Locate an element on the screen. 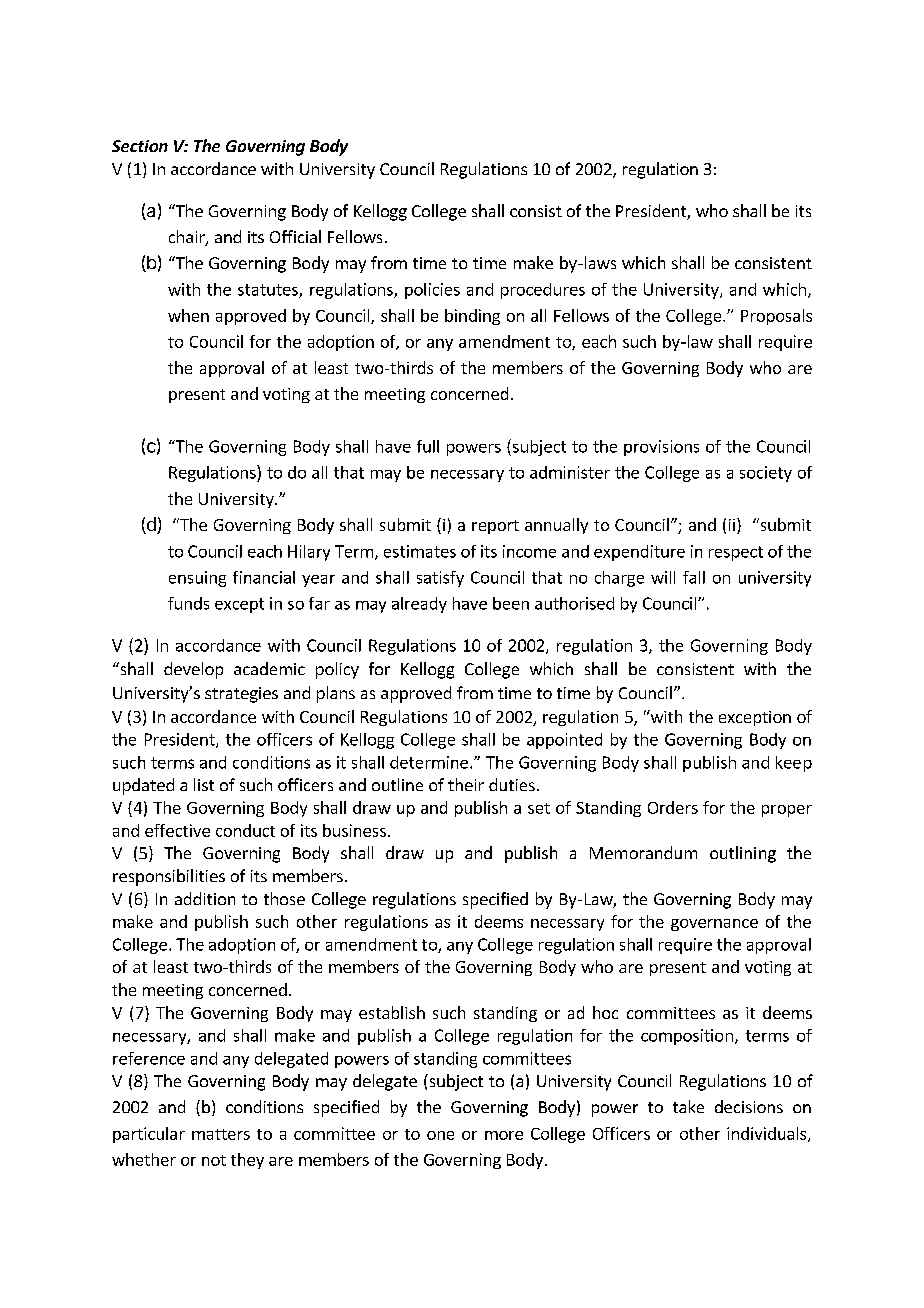 The width and height of the screenshot is (924, 1308). Section is located at coordinates (140, 146).
